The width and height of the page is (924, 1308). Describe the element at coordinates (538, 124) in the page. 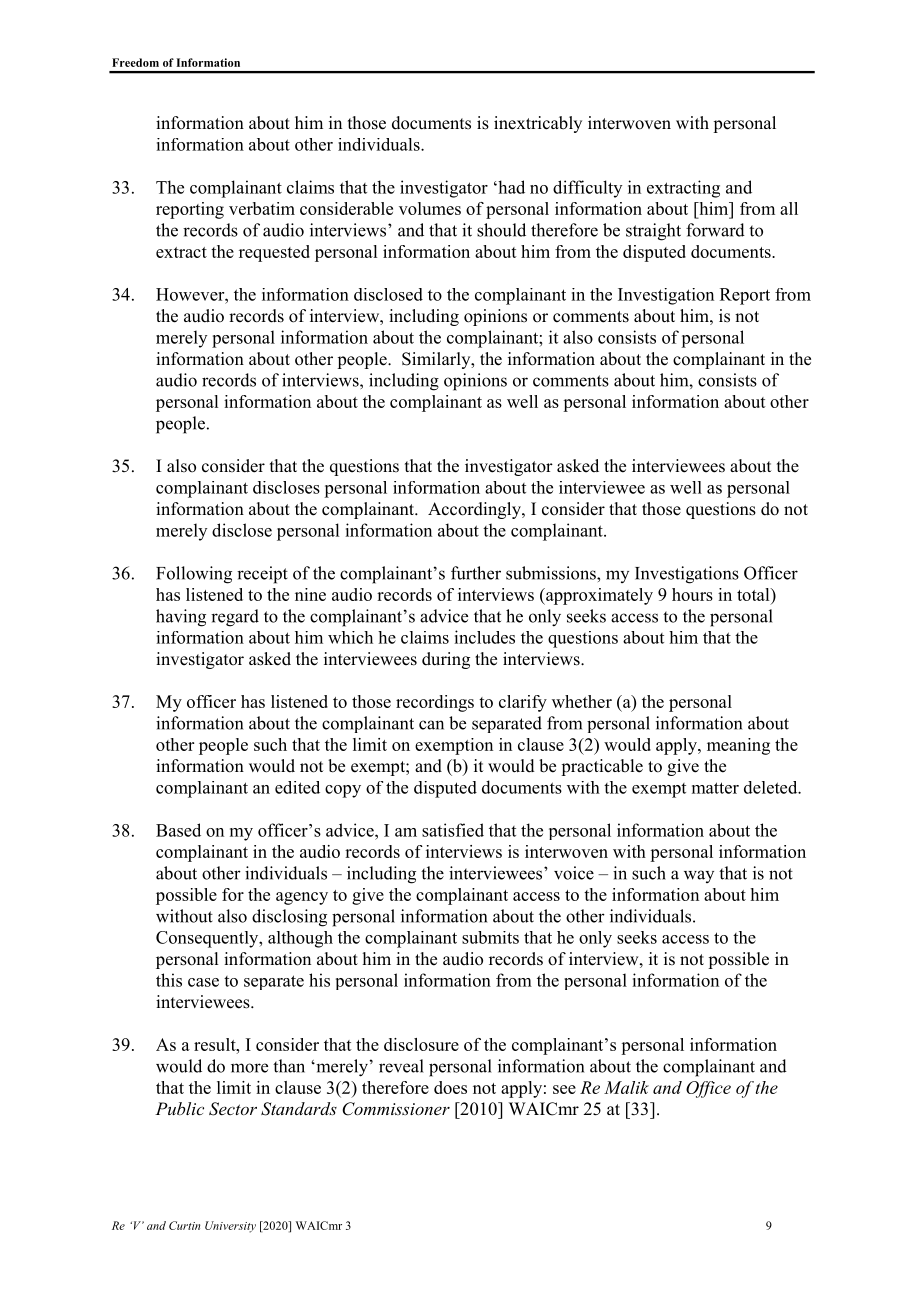

I see `inextricably` at that location.
